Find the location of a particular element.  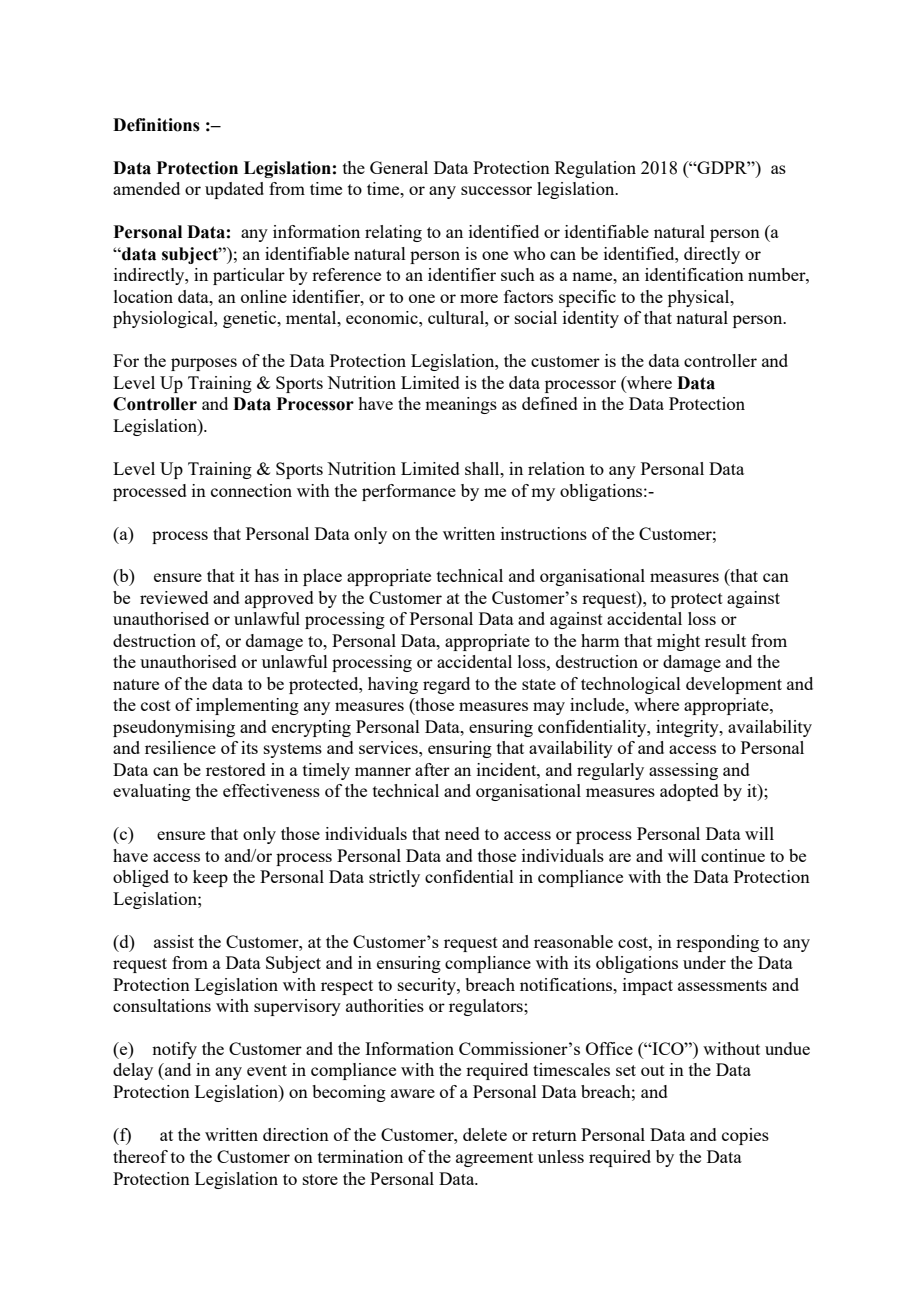

successor is located at coordinates (496, 190).
